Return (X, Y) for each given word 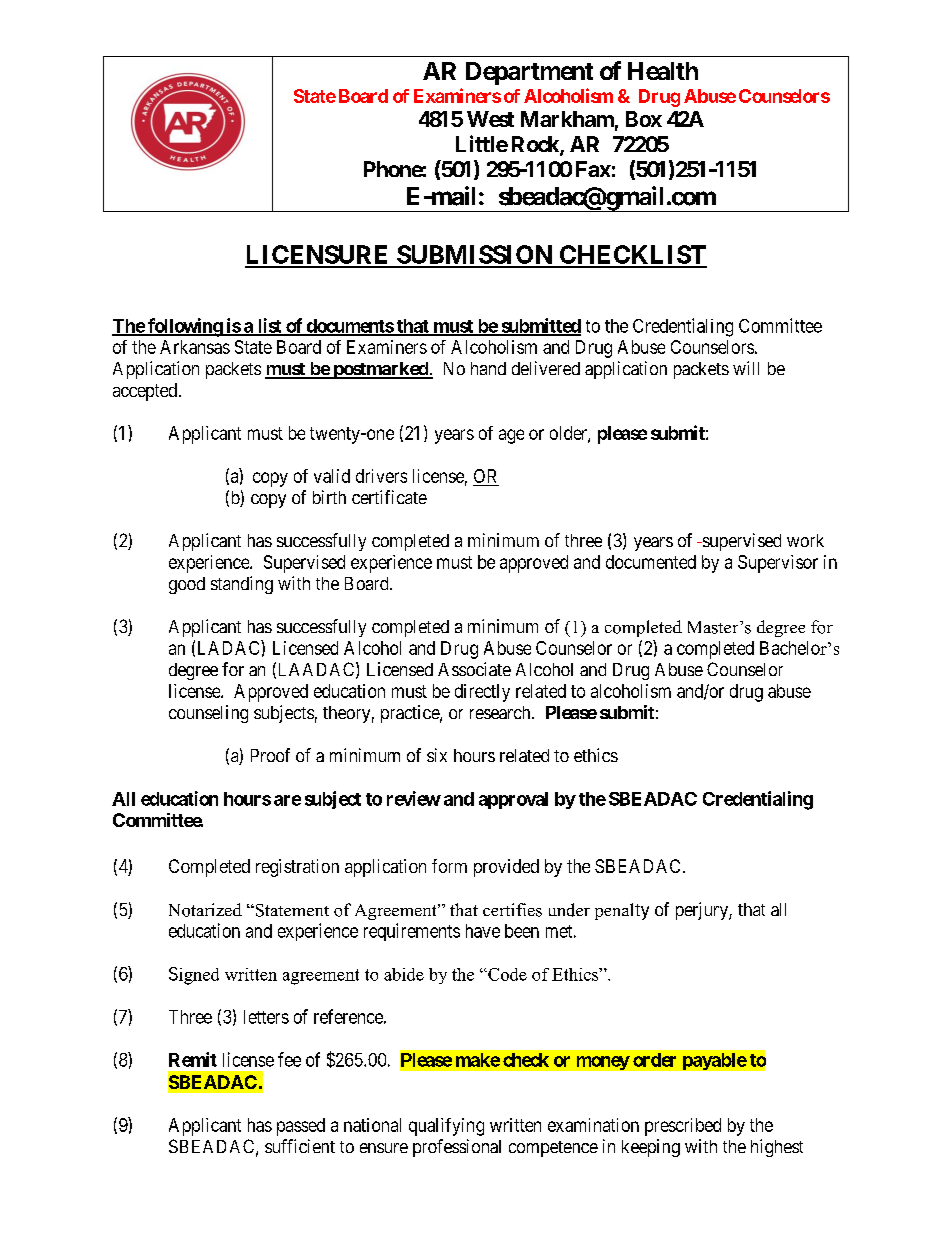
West (490, 119)
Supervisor (778, 564)
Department (529, 73)
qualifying (446, 1127)
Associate (474, 669)
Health (663, 71)
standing (242, 585)
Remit (193, 1059)
